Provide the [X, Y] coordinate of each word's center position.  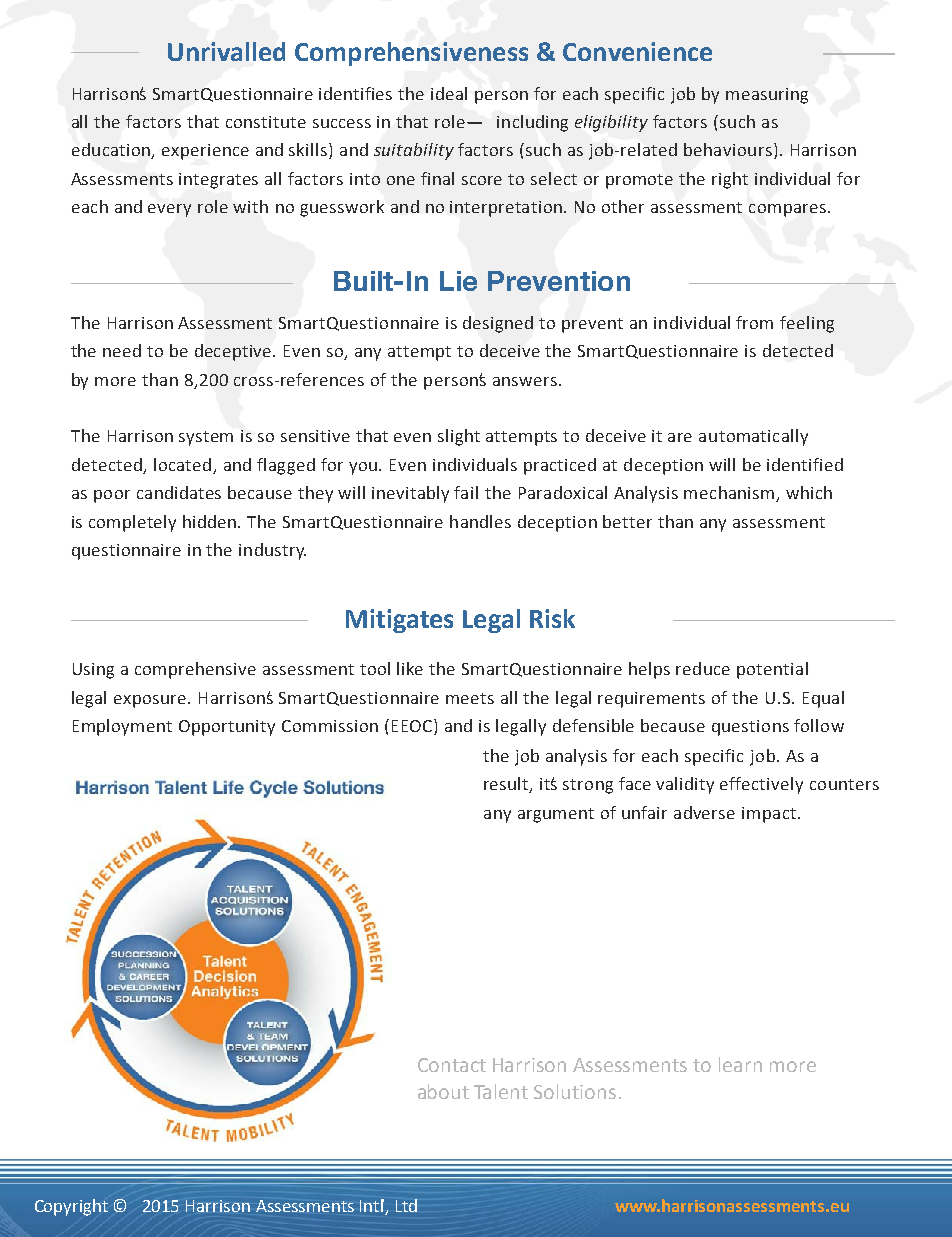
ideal [449, 93]
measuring [767, 96]
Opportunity [227, 728]
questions [750, 728]
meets [470, 698]
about [443, 1091]
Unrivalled [226, 51]
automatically [753, 437]
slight [459, 437]
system [206, 438]
